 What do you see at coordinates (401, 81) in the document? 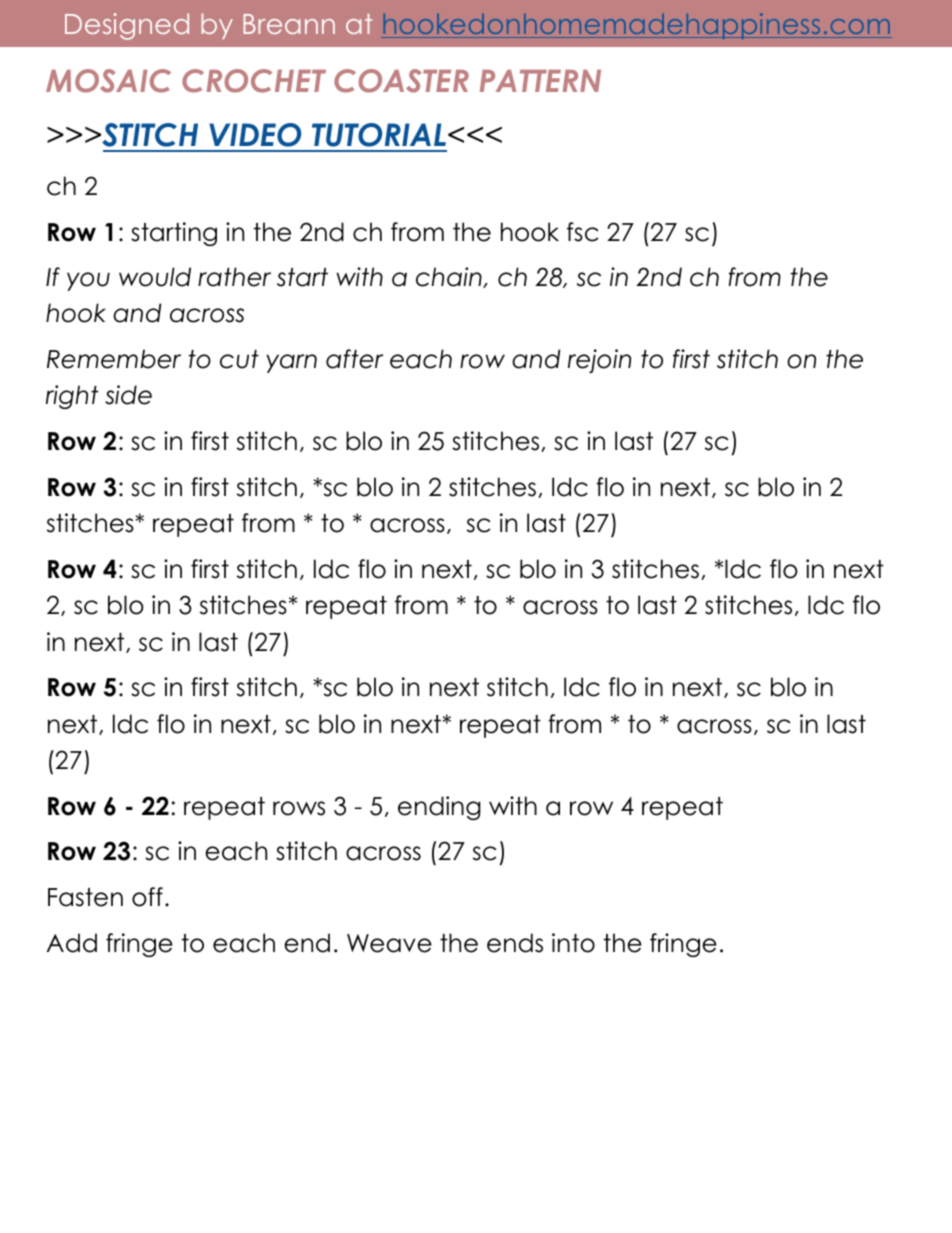
I see `COASTER` at bounding box center [401, 81].
